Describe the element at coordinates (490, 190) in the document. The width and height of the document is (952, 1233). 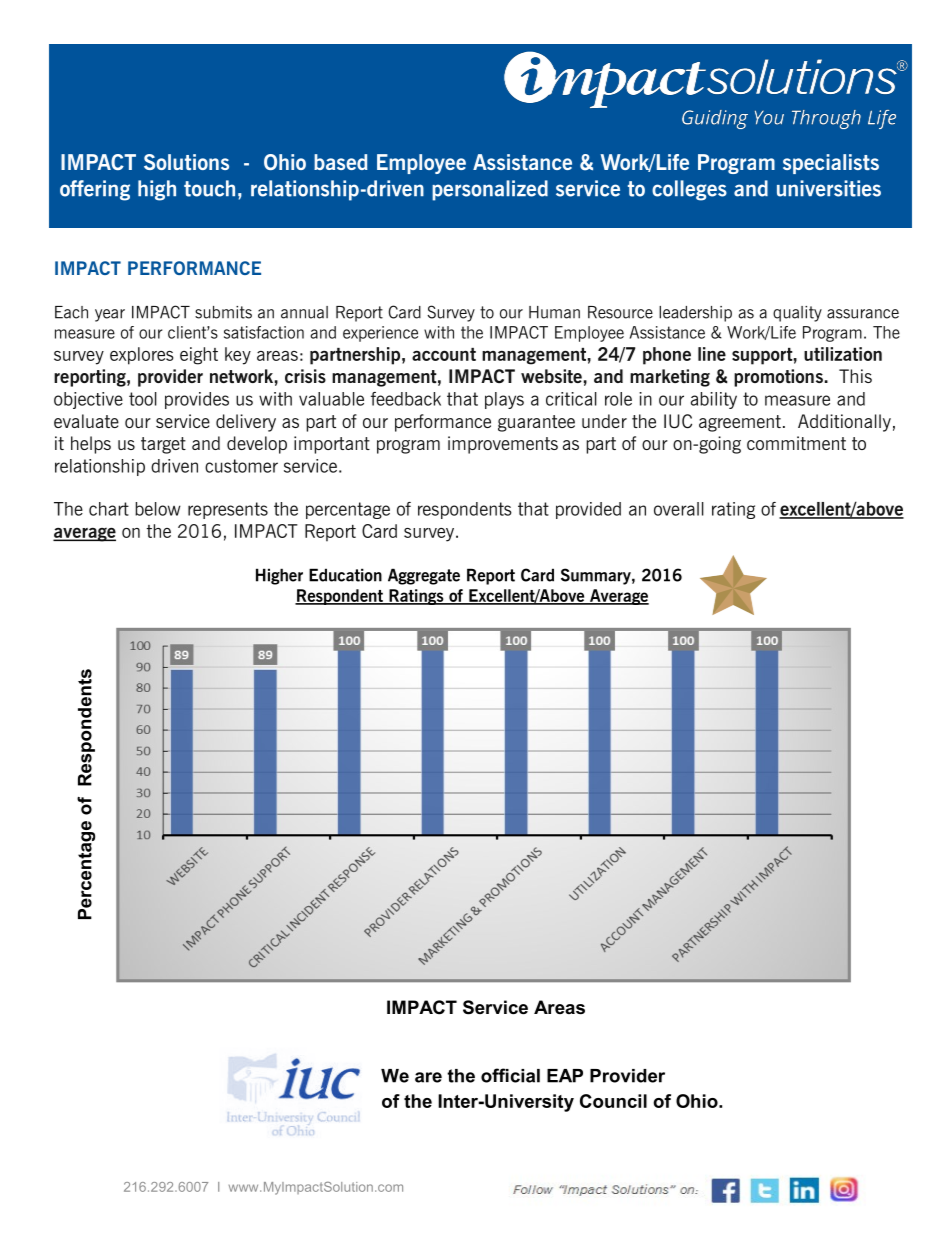
I see `personalized` at that location.
